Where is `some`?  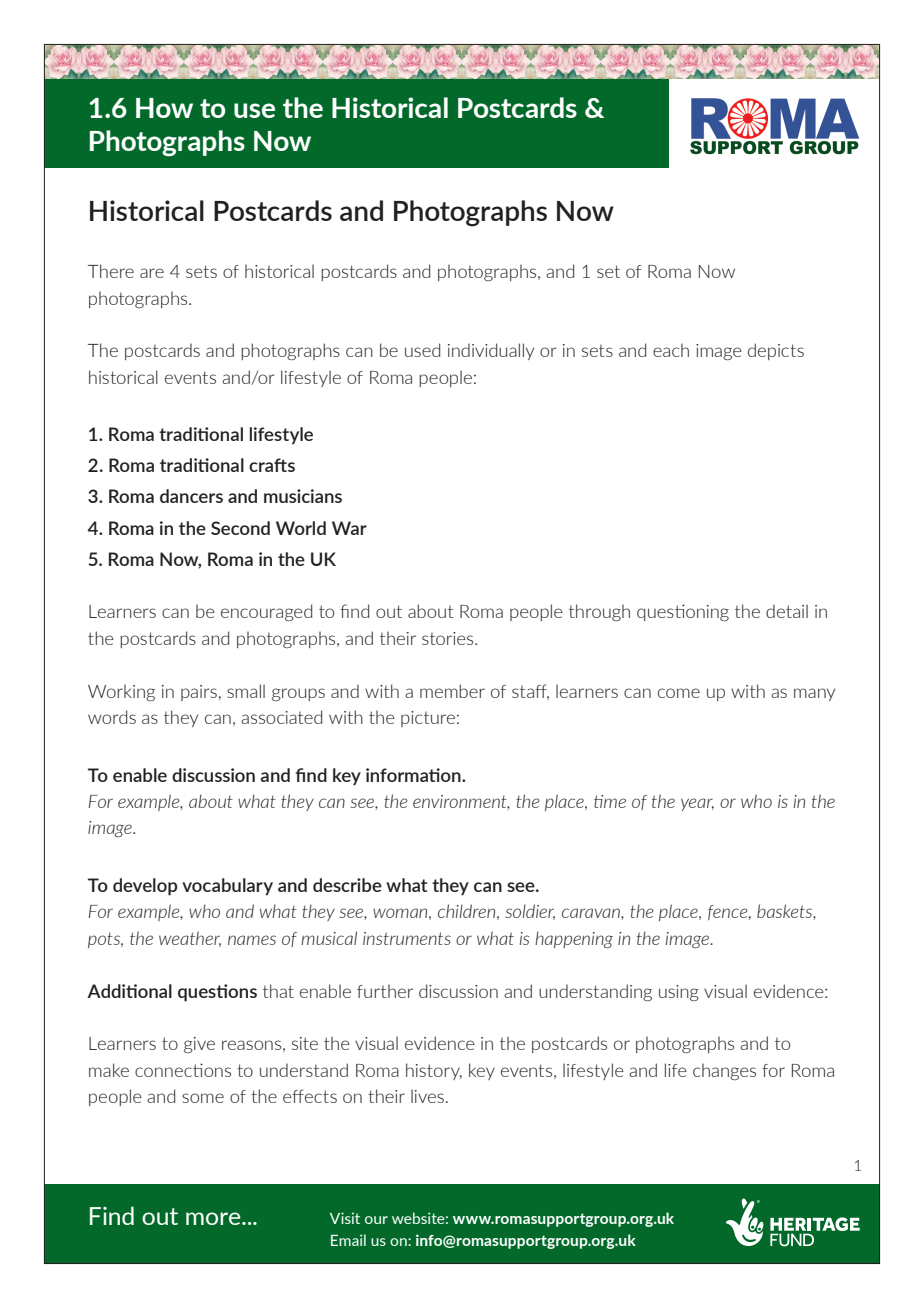 some is located at coordinates (203, 1098).
